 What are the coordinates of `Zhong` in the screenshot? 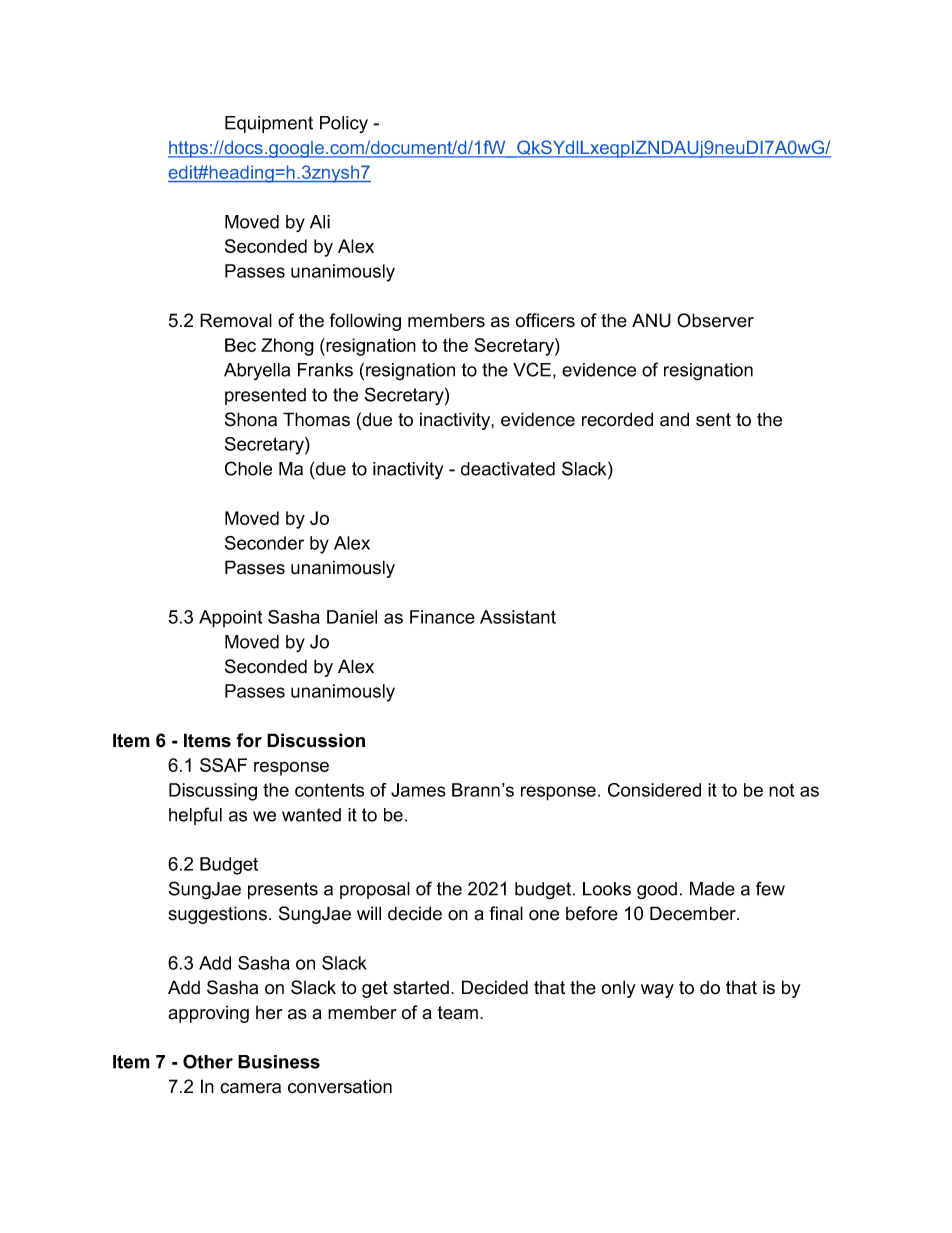 It's located at (287, 347).
